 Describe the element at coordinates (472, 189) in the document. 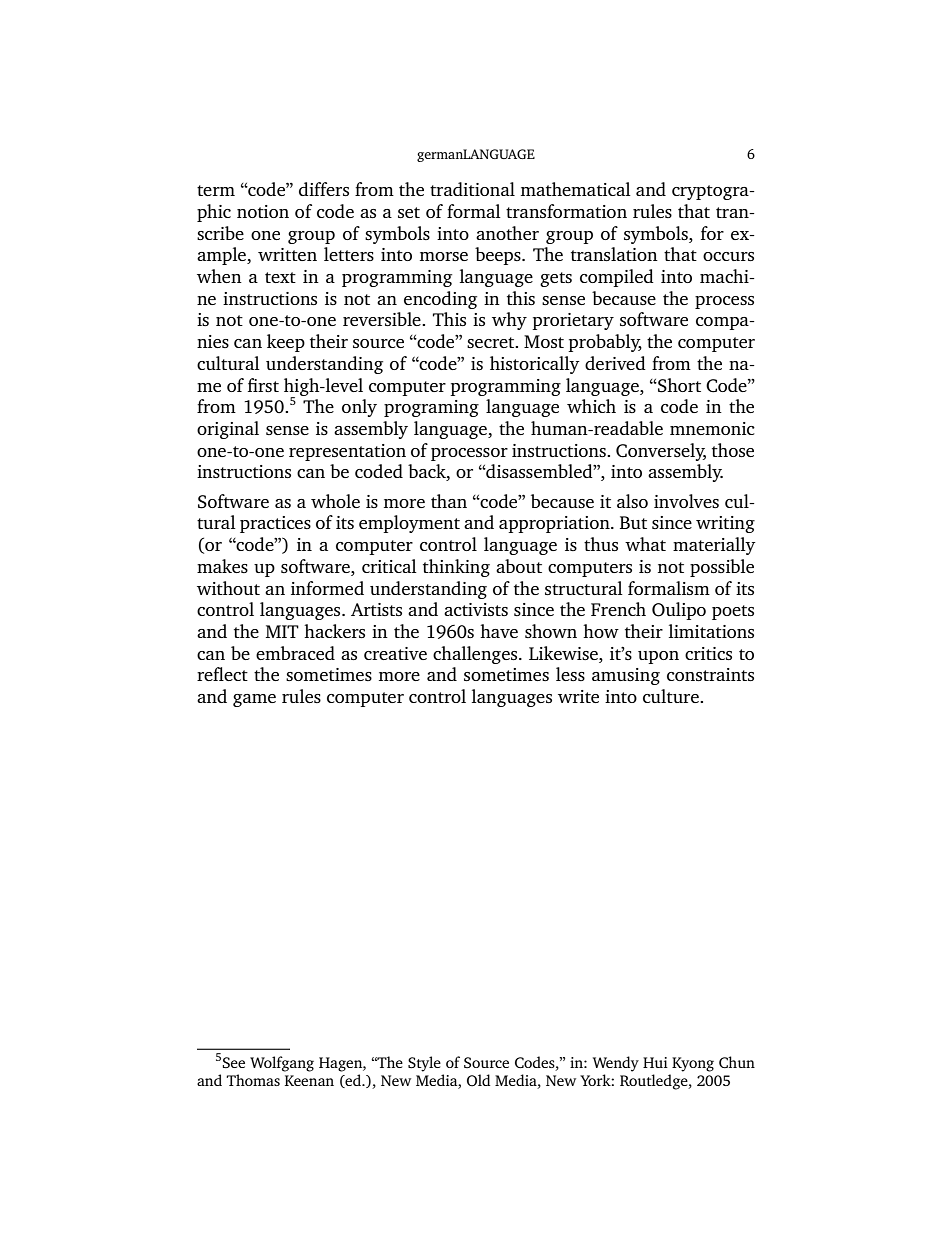

I see `traditional` at that location.
